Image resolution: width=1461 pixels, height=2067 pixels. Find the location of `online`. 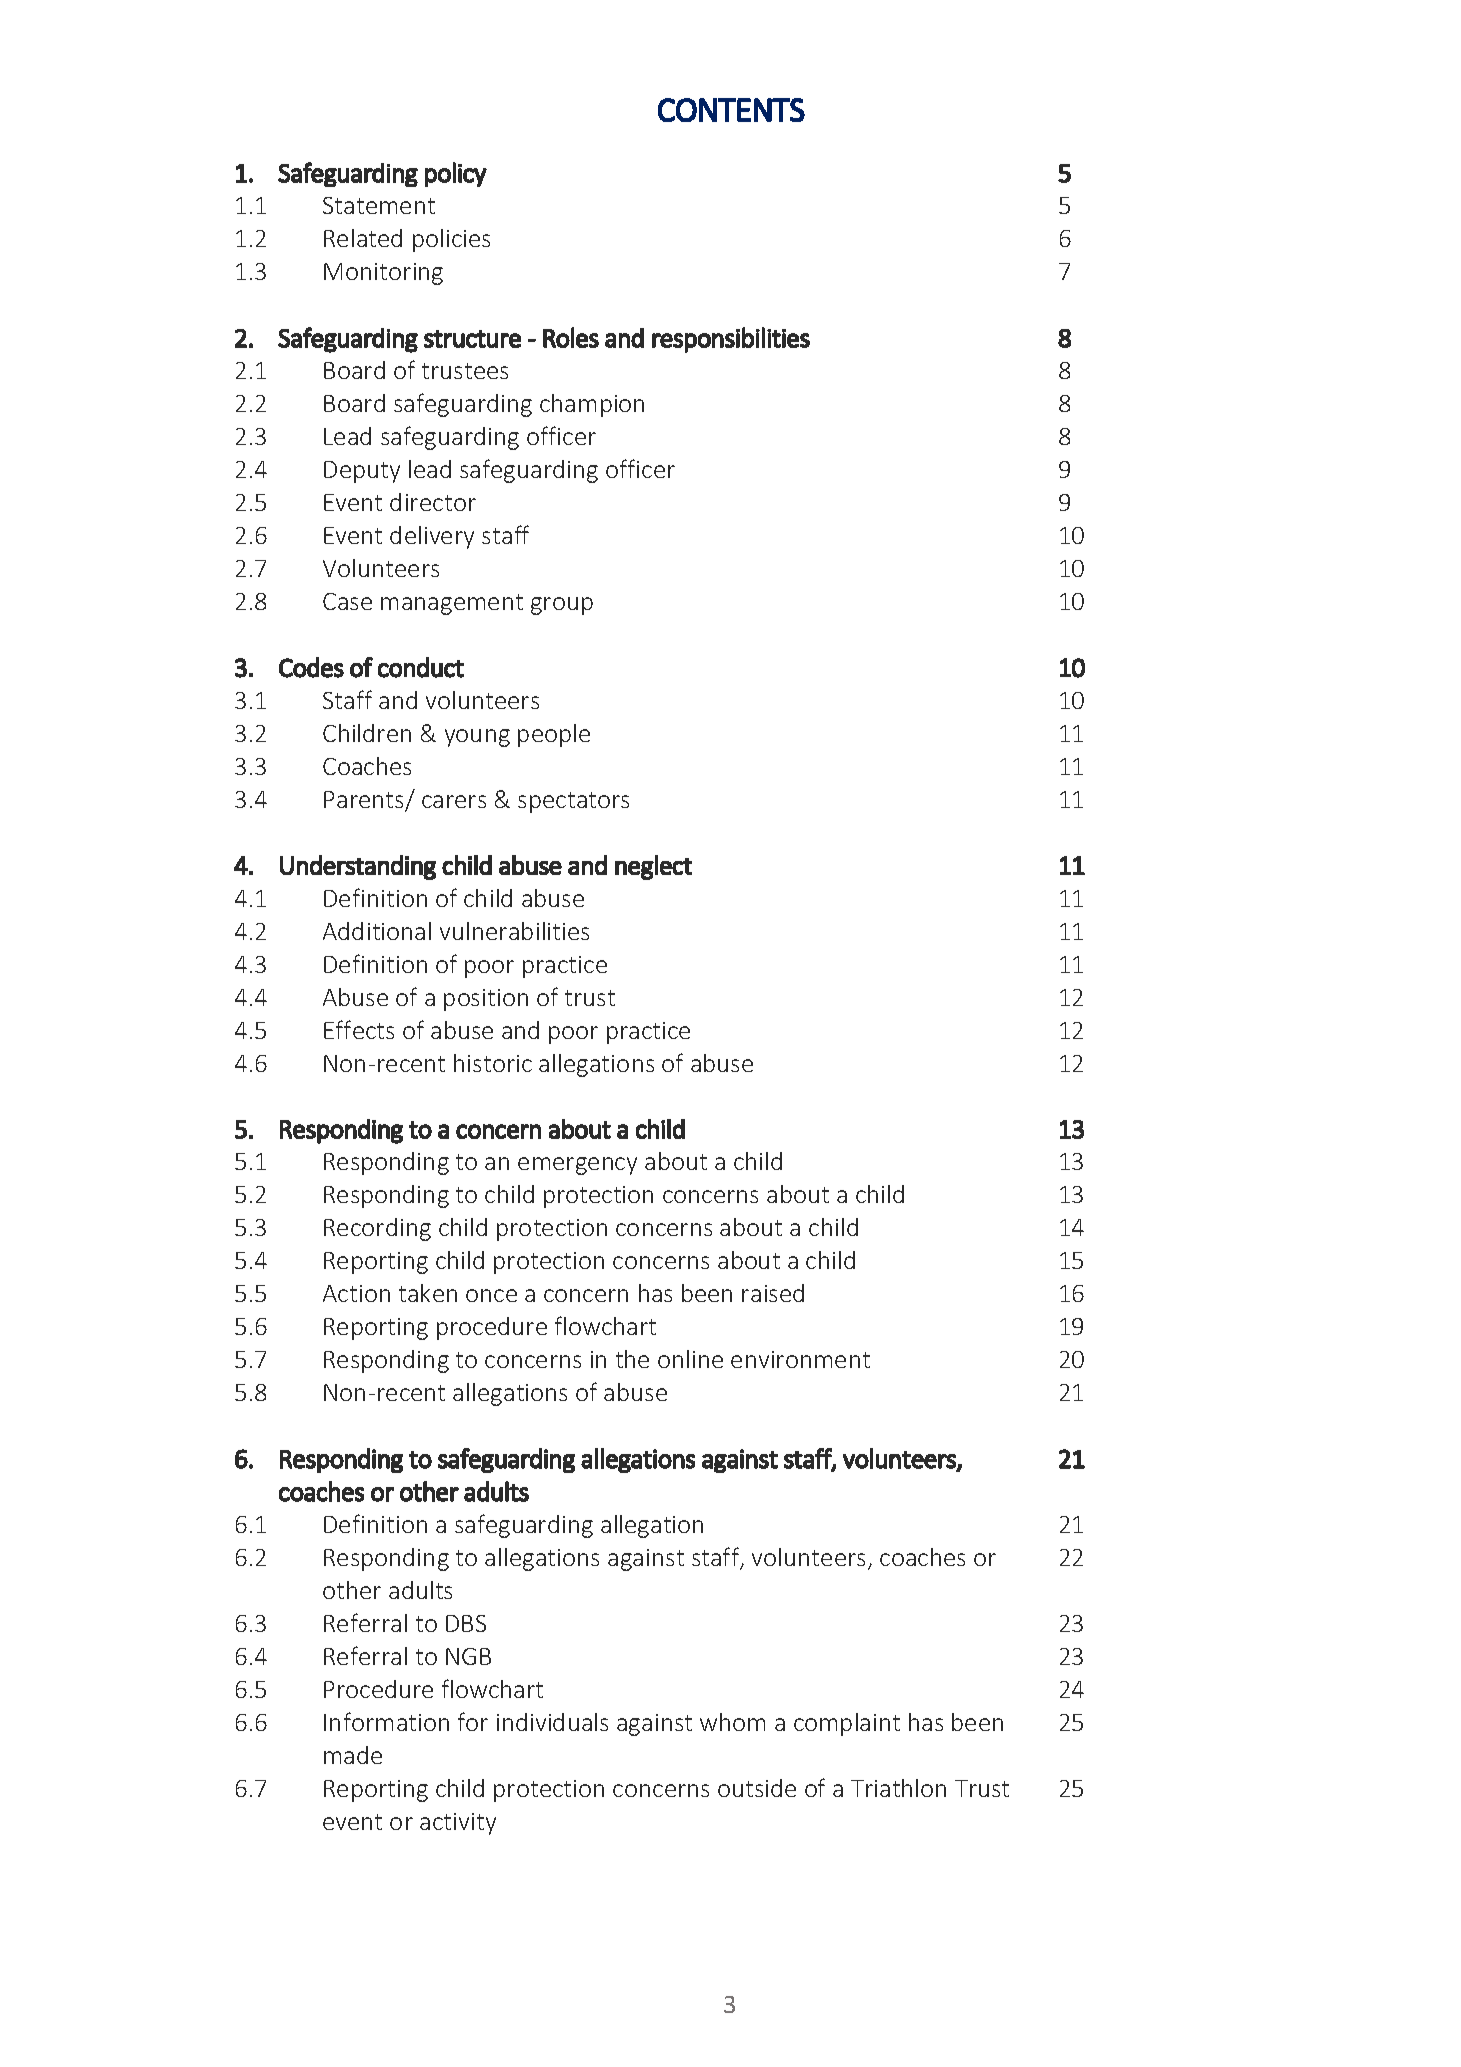

online is located at coordinates (690, 1359).
